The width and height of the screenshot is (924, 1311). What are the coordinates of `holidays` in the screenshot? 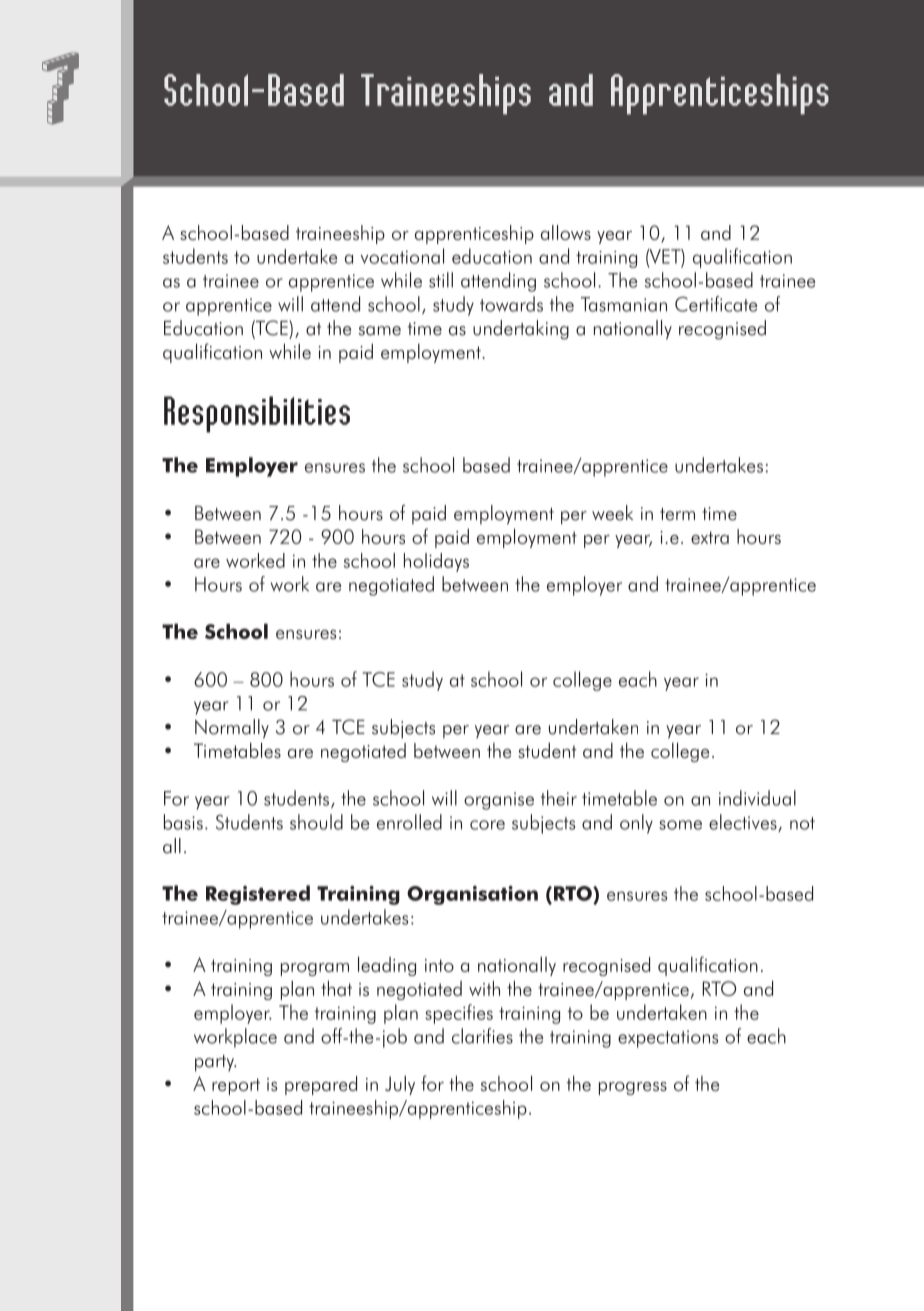 It's located at (436, 562).
